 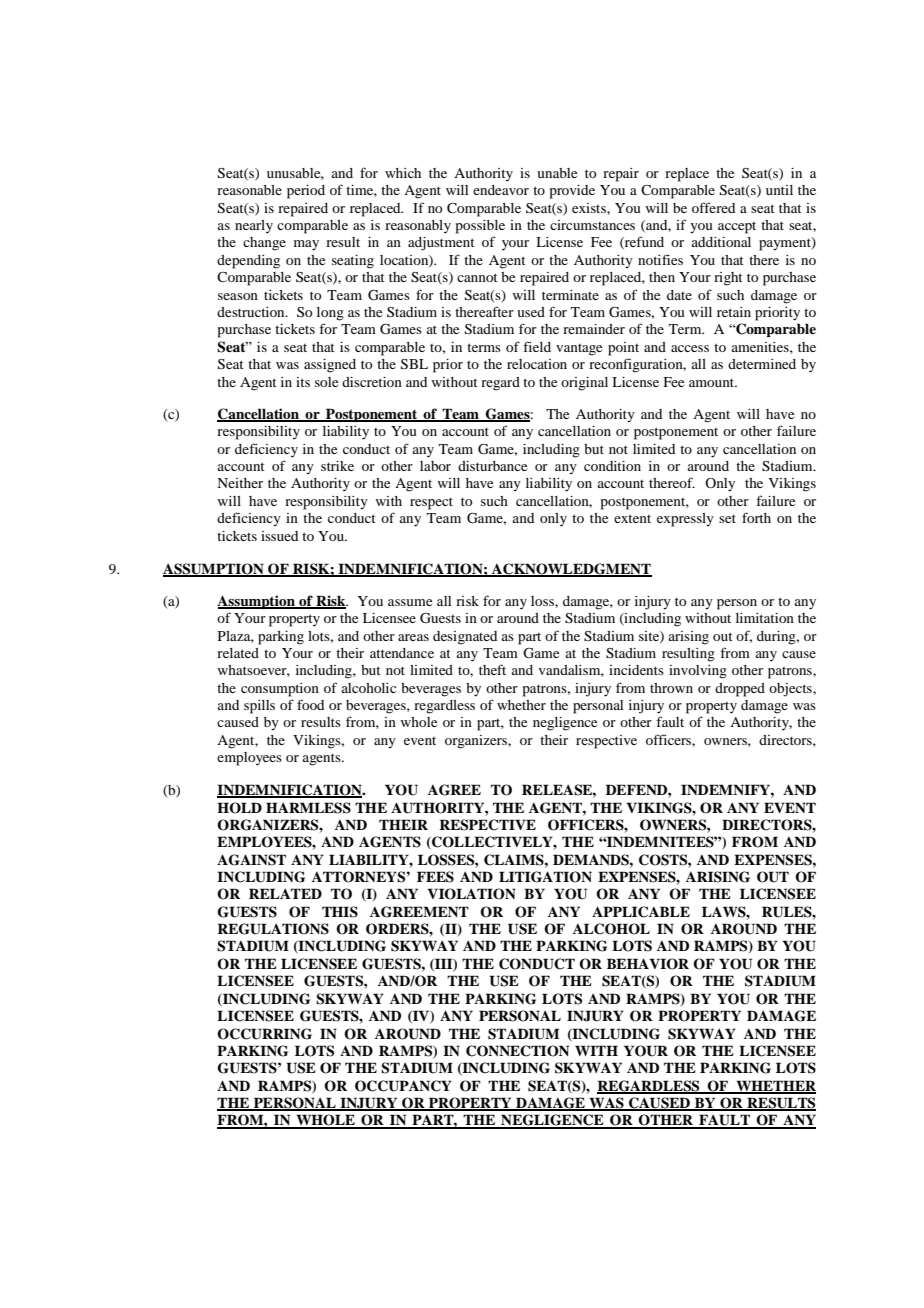 What do you see at coordinates (306, 192) in the document?
I see `period` at bounding box center [306, 192].
